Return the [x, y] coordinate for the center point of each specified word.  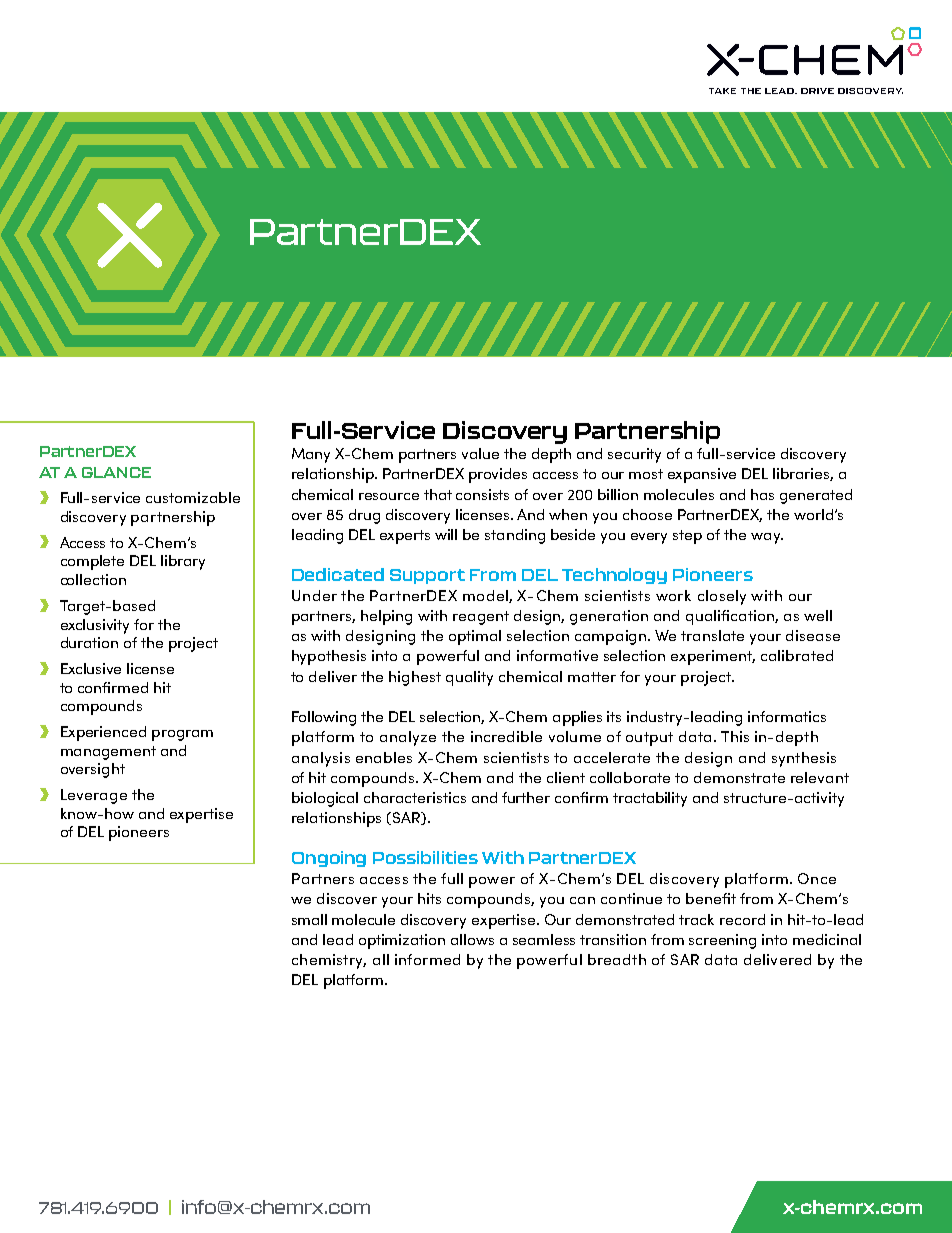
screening [722, 941]
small [309, 919]
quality [469, 678]
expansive [702, 475]
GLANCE [116, 472]
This [735, 736]
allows [472, 939]
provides [498, 475]
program [182, 735]
